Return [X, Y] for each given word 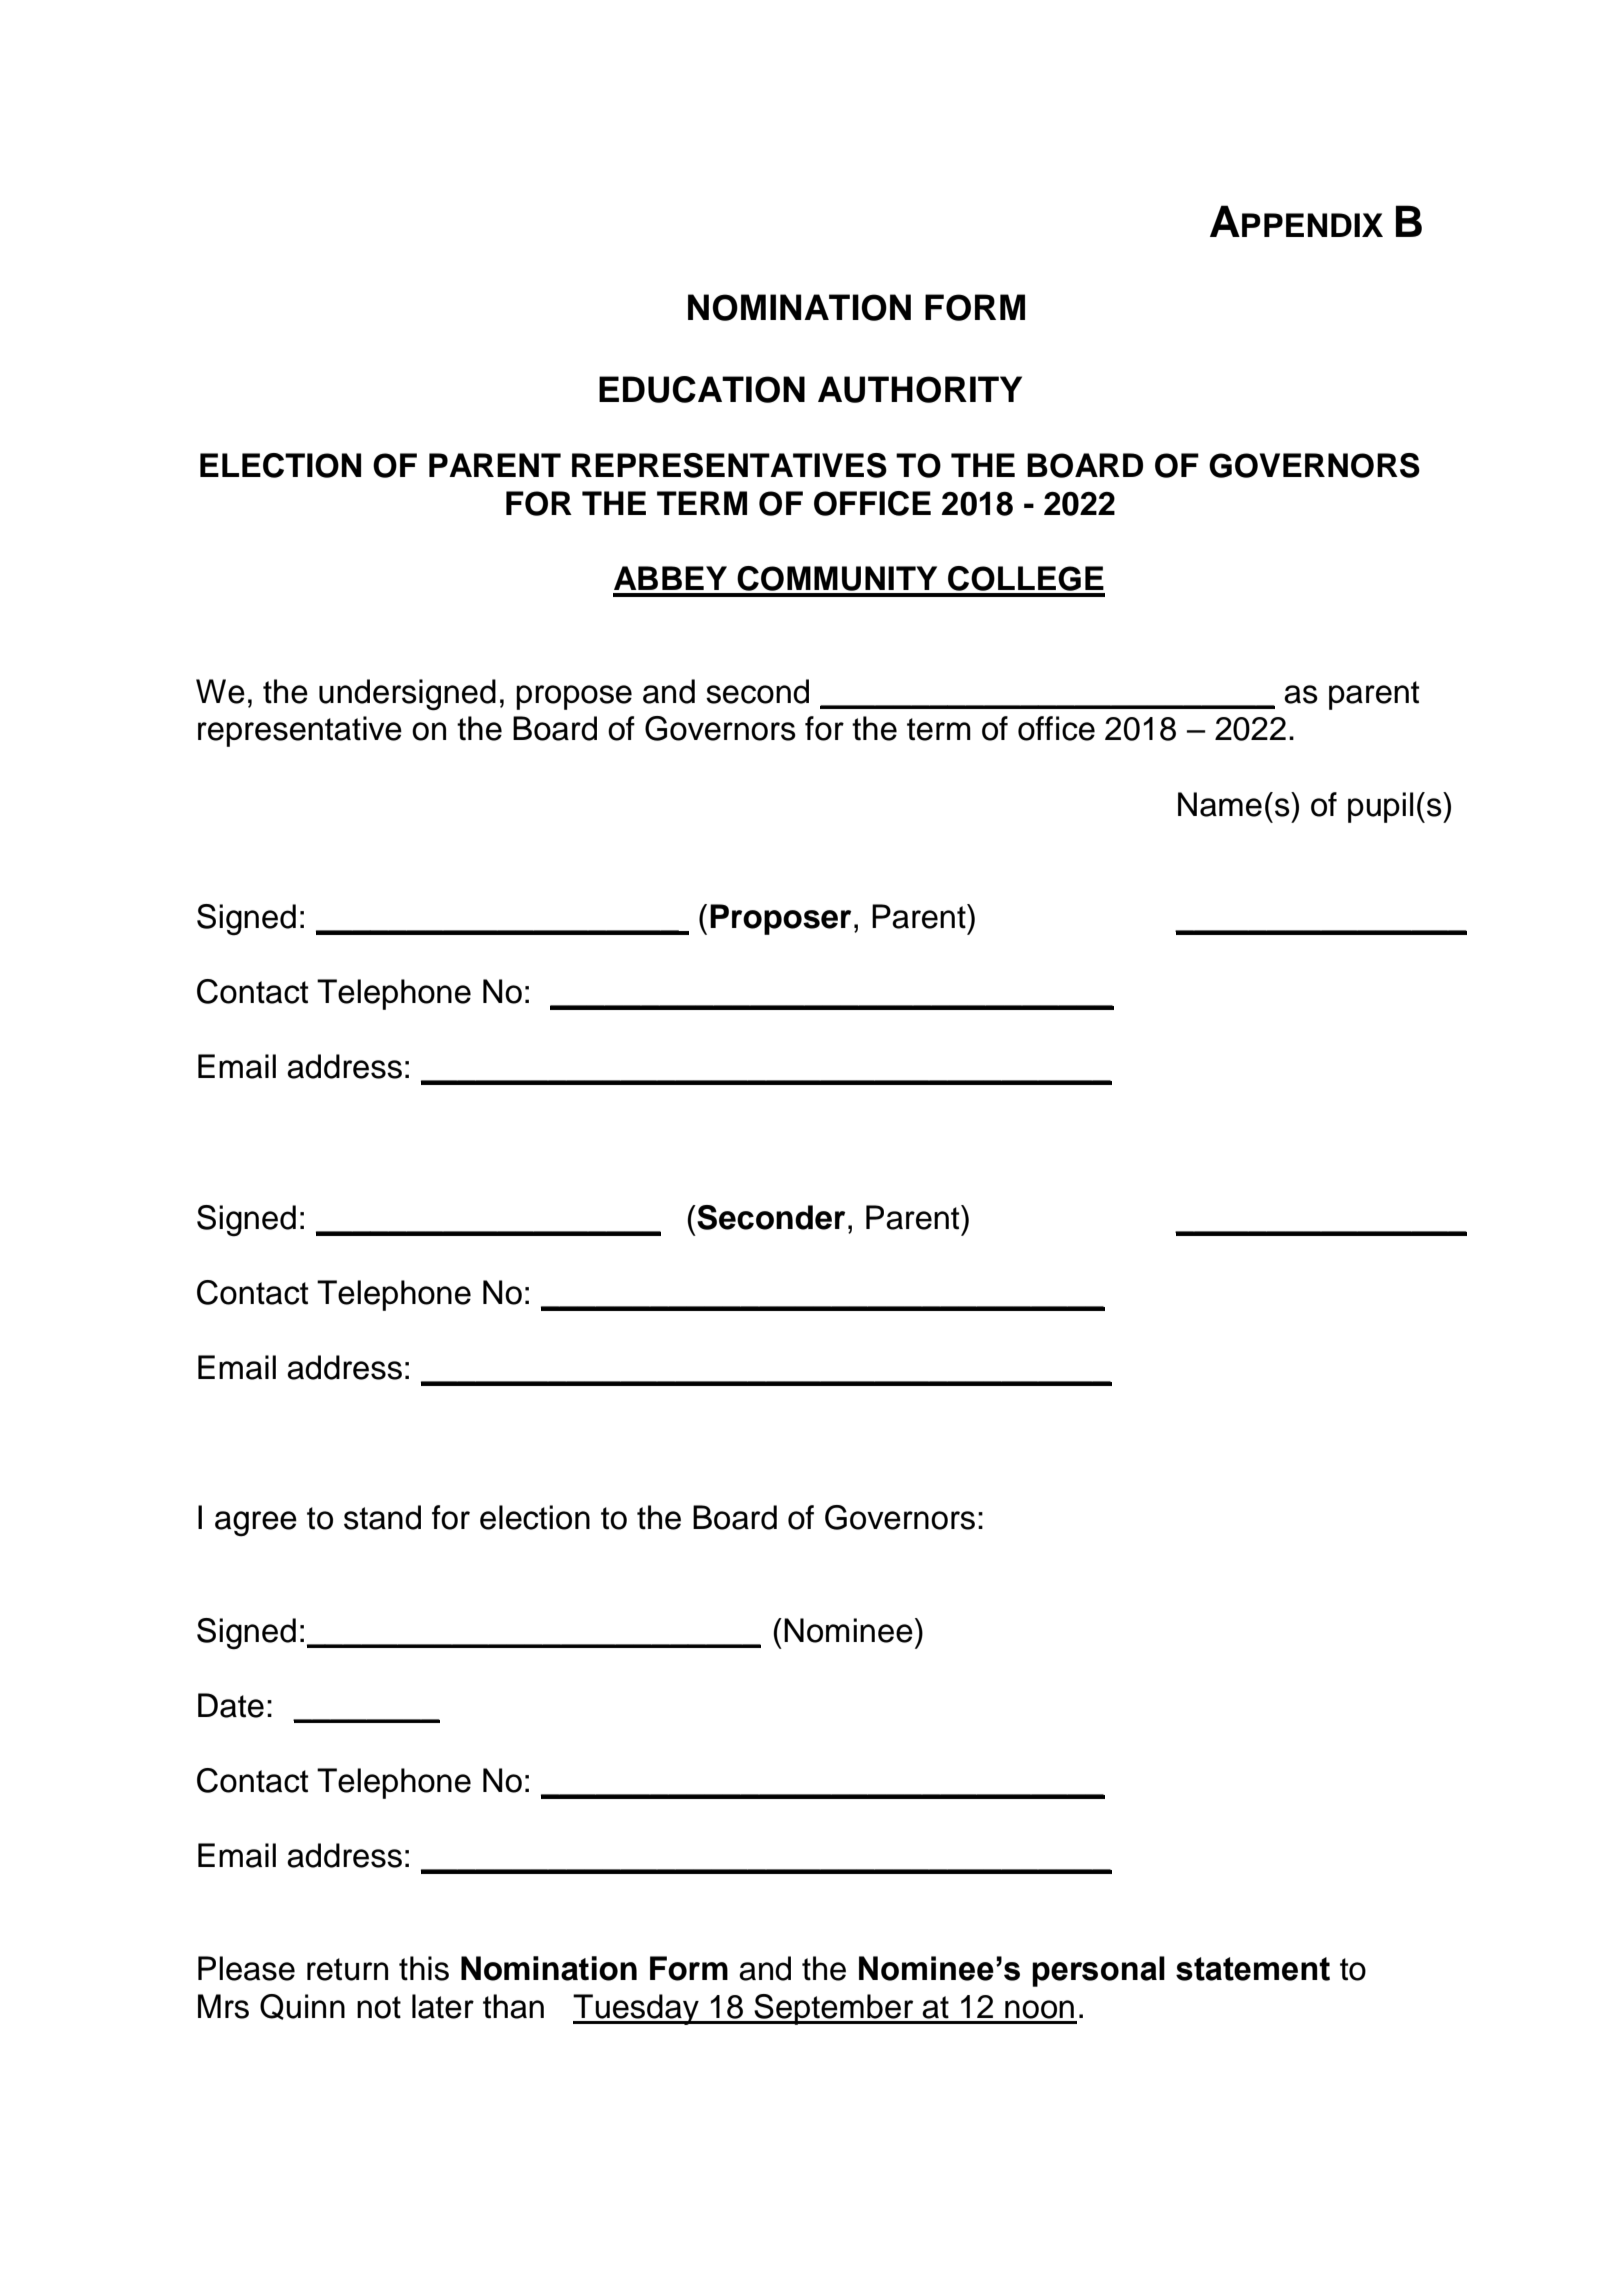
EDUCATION [702, 389]
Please [246, 1968]
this [424, 1968]
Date [231, 1705]
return [347, 1969]
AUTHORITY [920, 389]
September [834, 2009]
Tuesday [637, 2009]
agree [256, 1524]
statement [1253, 1969]
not [379, 2007]
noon [1039, 2009]
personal [1098, 1971]
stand [382, 1517]
